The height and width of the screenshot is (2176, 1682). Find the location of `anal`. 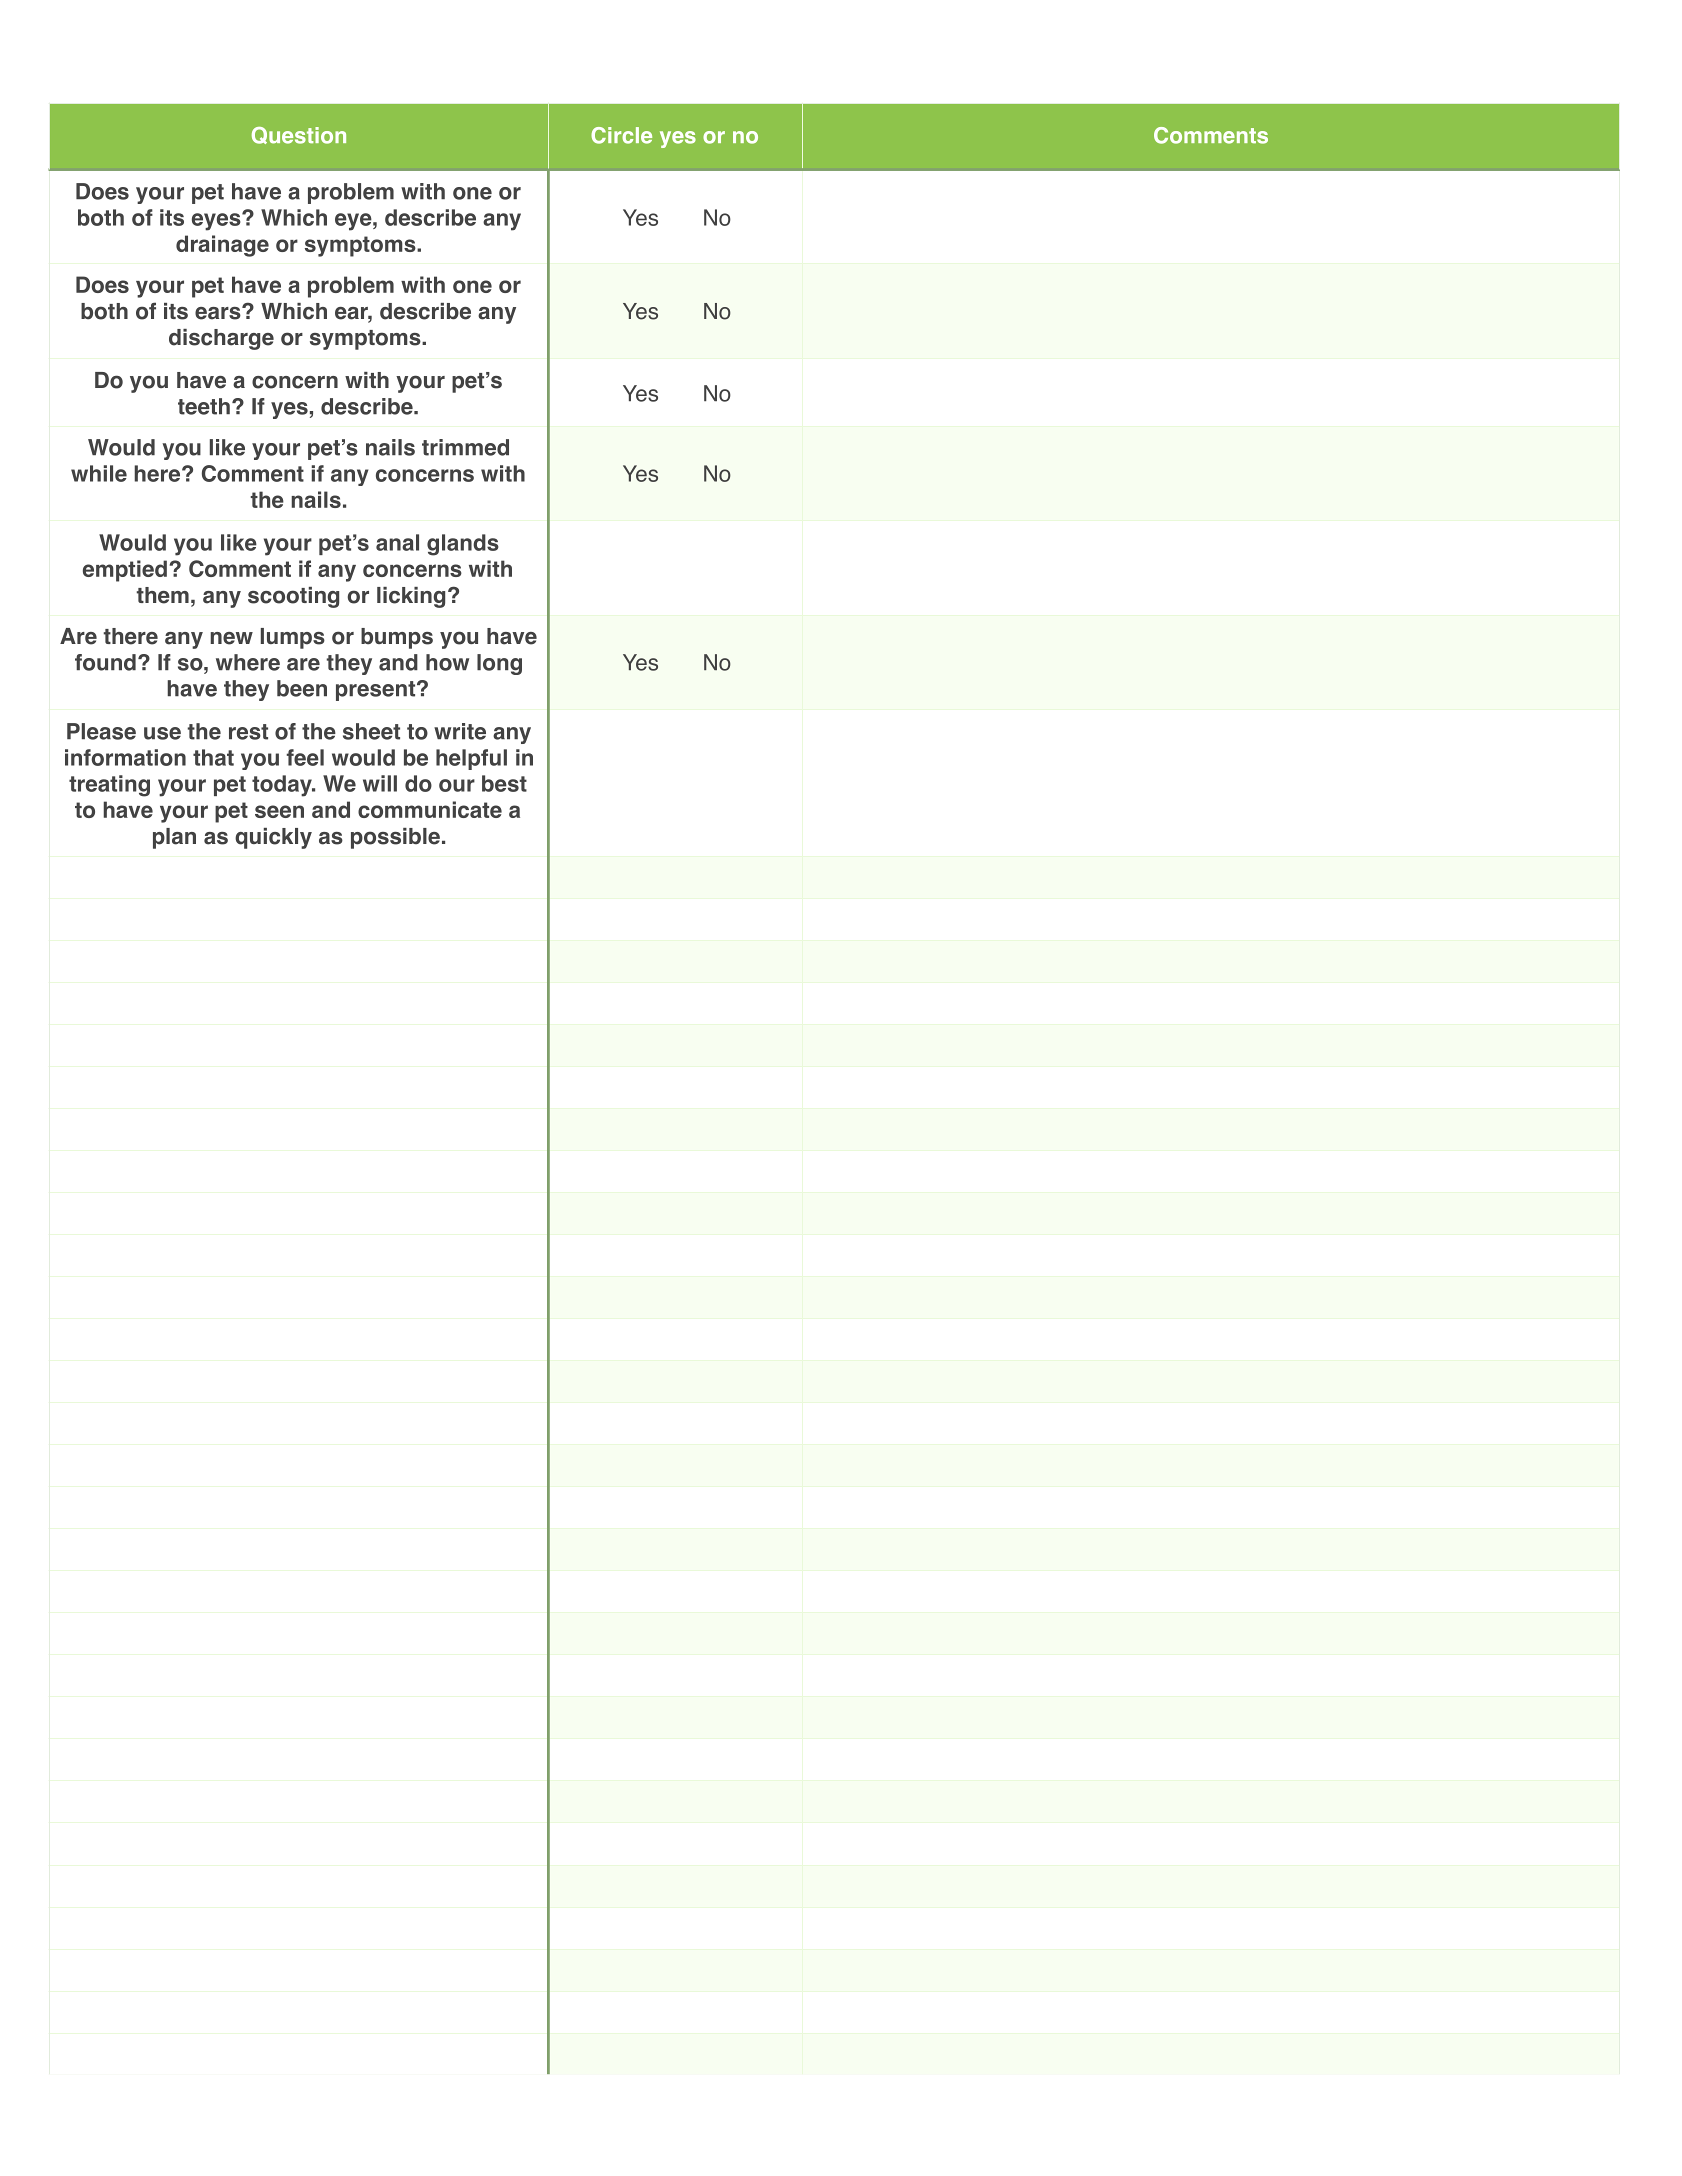

anal is located at coordinates (397, 542).
